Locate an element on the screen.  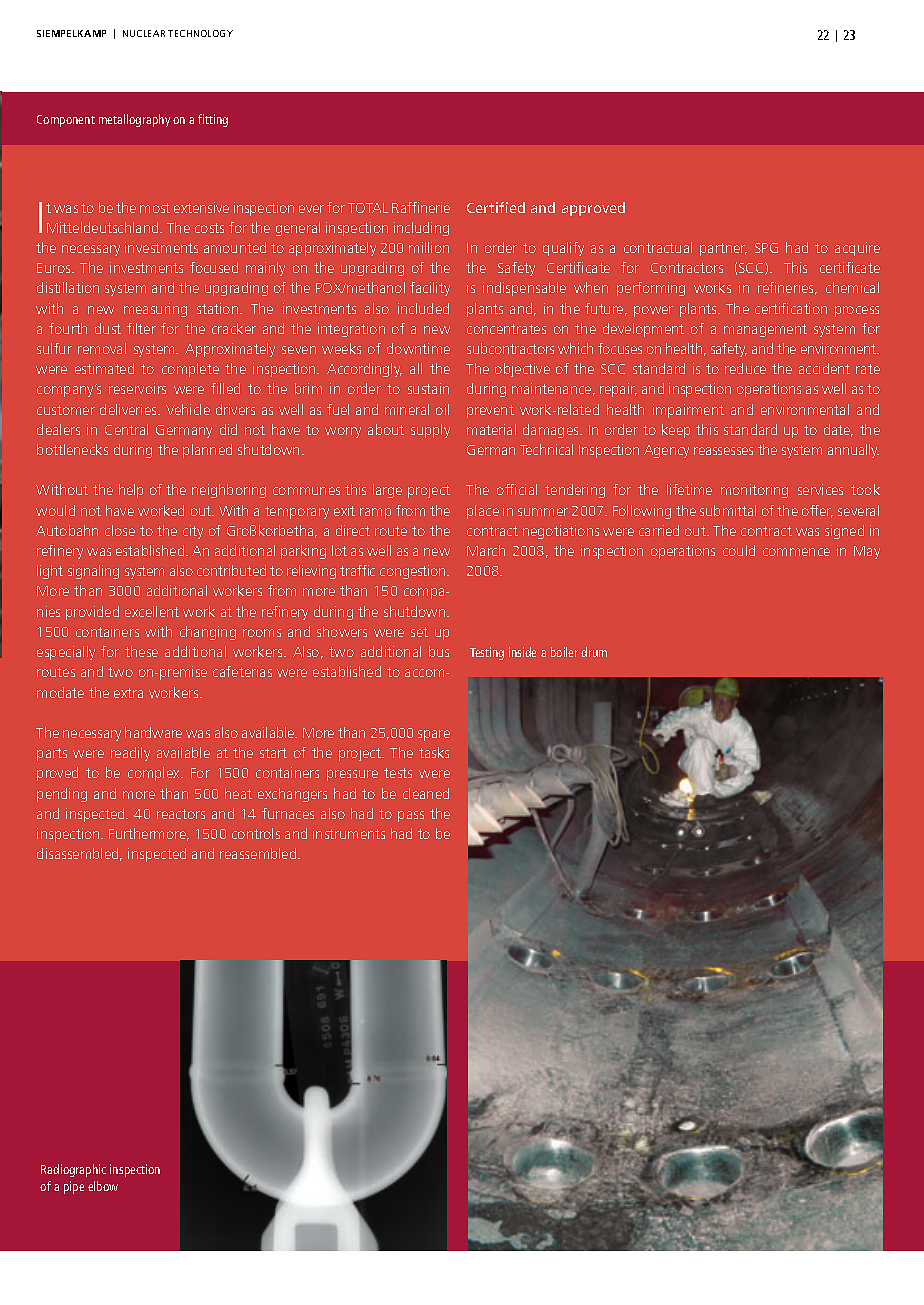
commence is located at coordinates (796, 552).
